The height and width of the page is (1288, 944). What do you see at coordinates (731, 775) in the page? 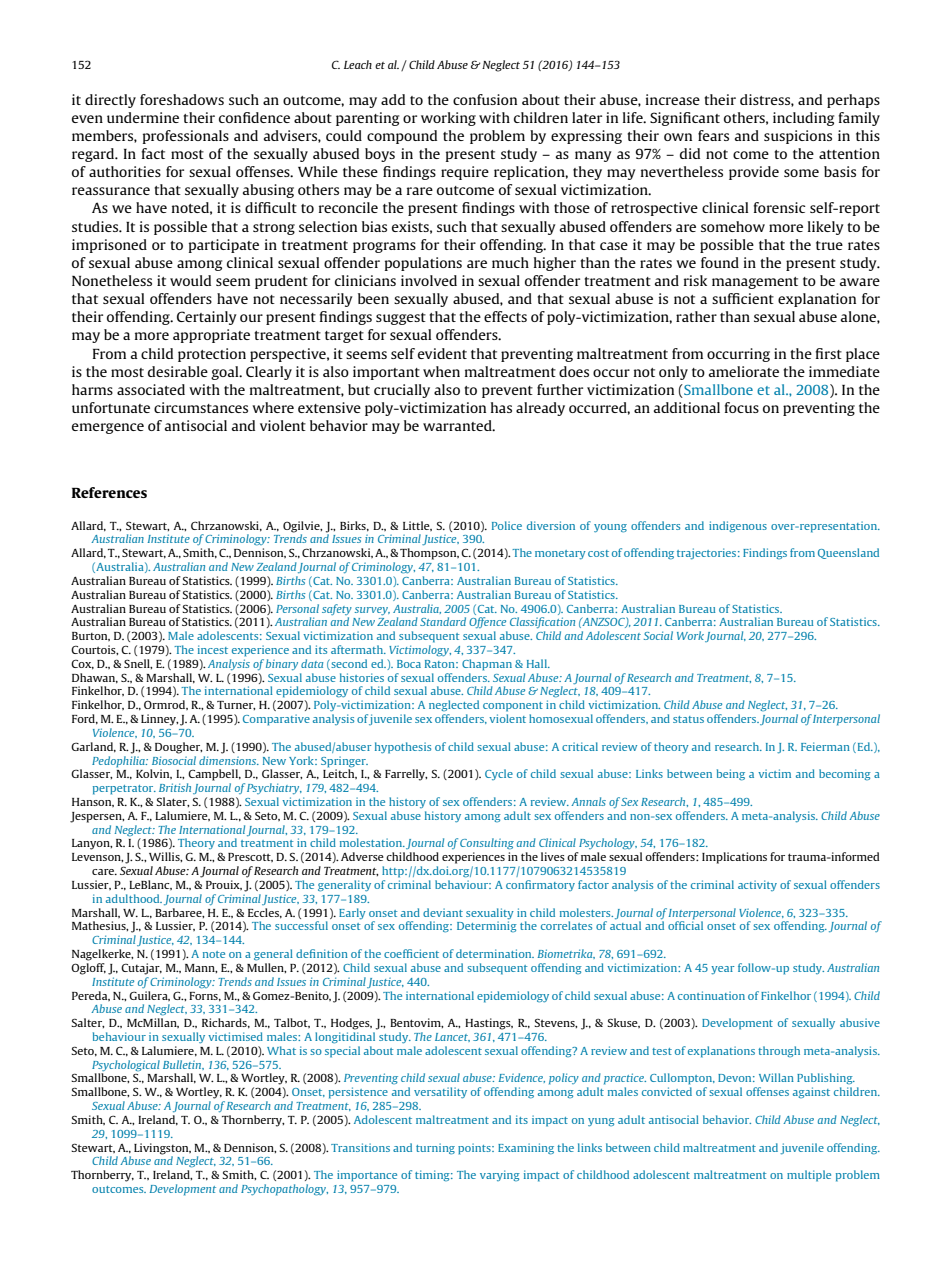
I see `being` at bounding box center [731, 775].
